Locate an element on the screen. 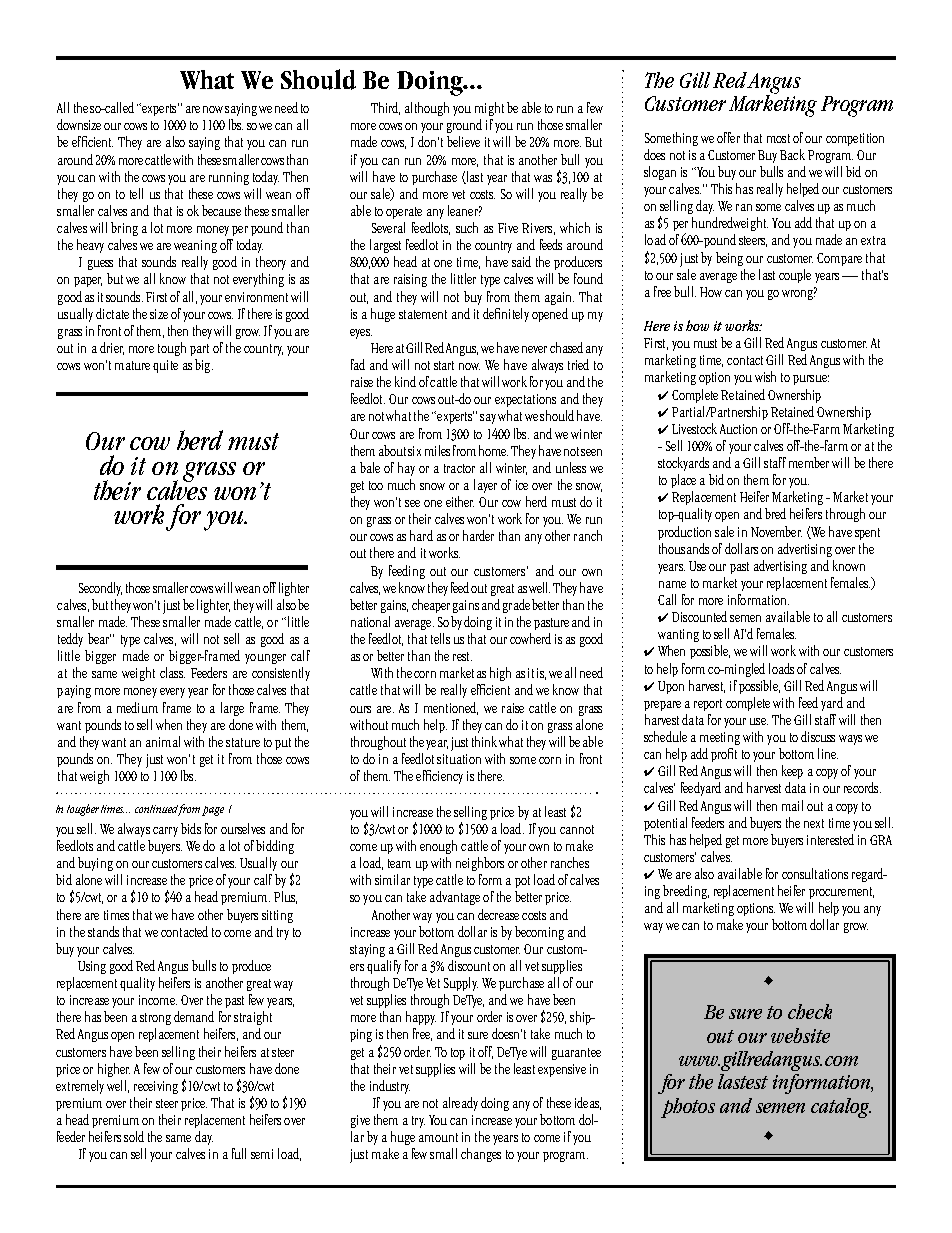 The width and height of the screenshot is (952, 1233). cheaper is located at coordinates (431, 606).
